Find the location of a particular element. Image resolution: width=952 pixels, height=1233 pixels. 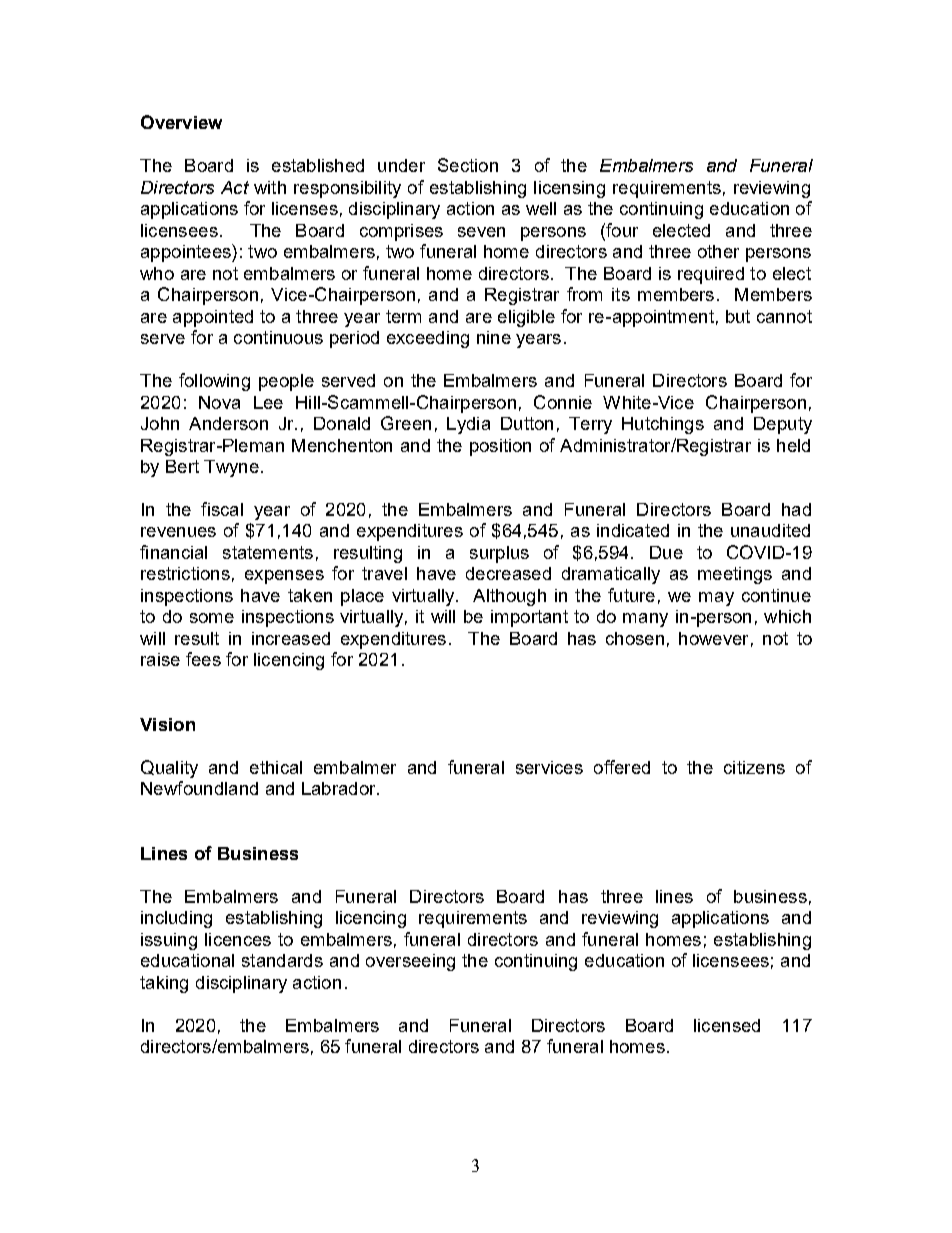

Section is located at coordinates (468, 165).
